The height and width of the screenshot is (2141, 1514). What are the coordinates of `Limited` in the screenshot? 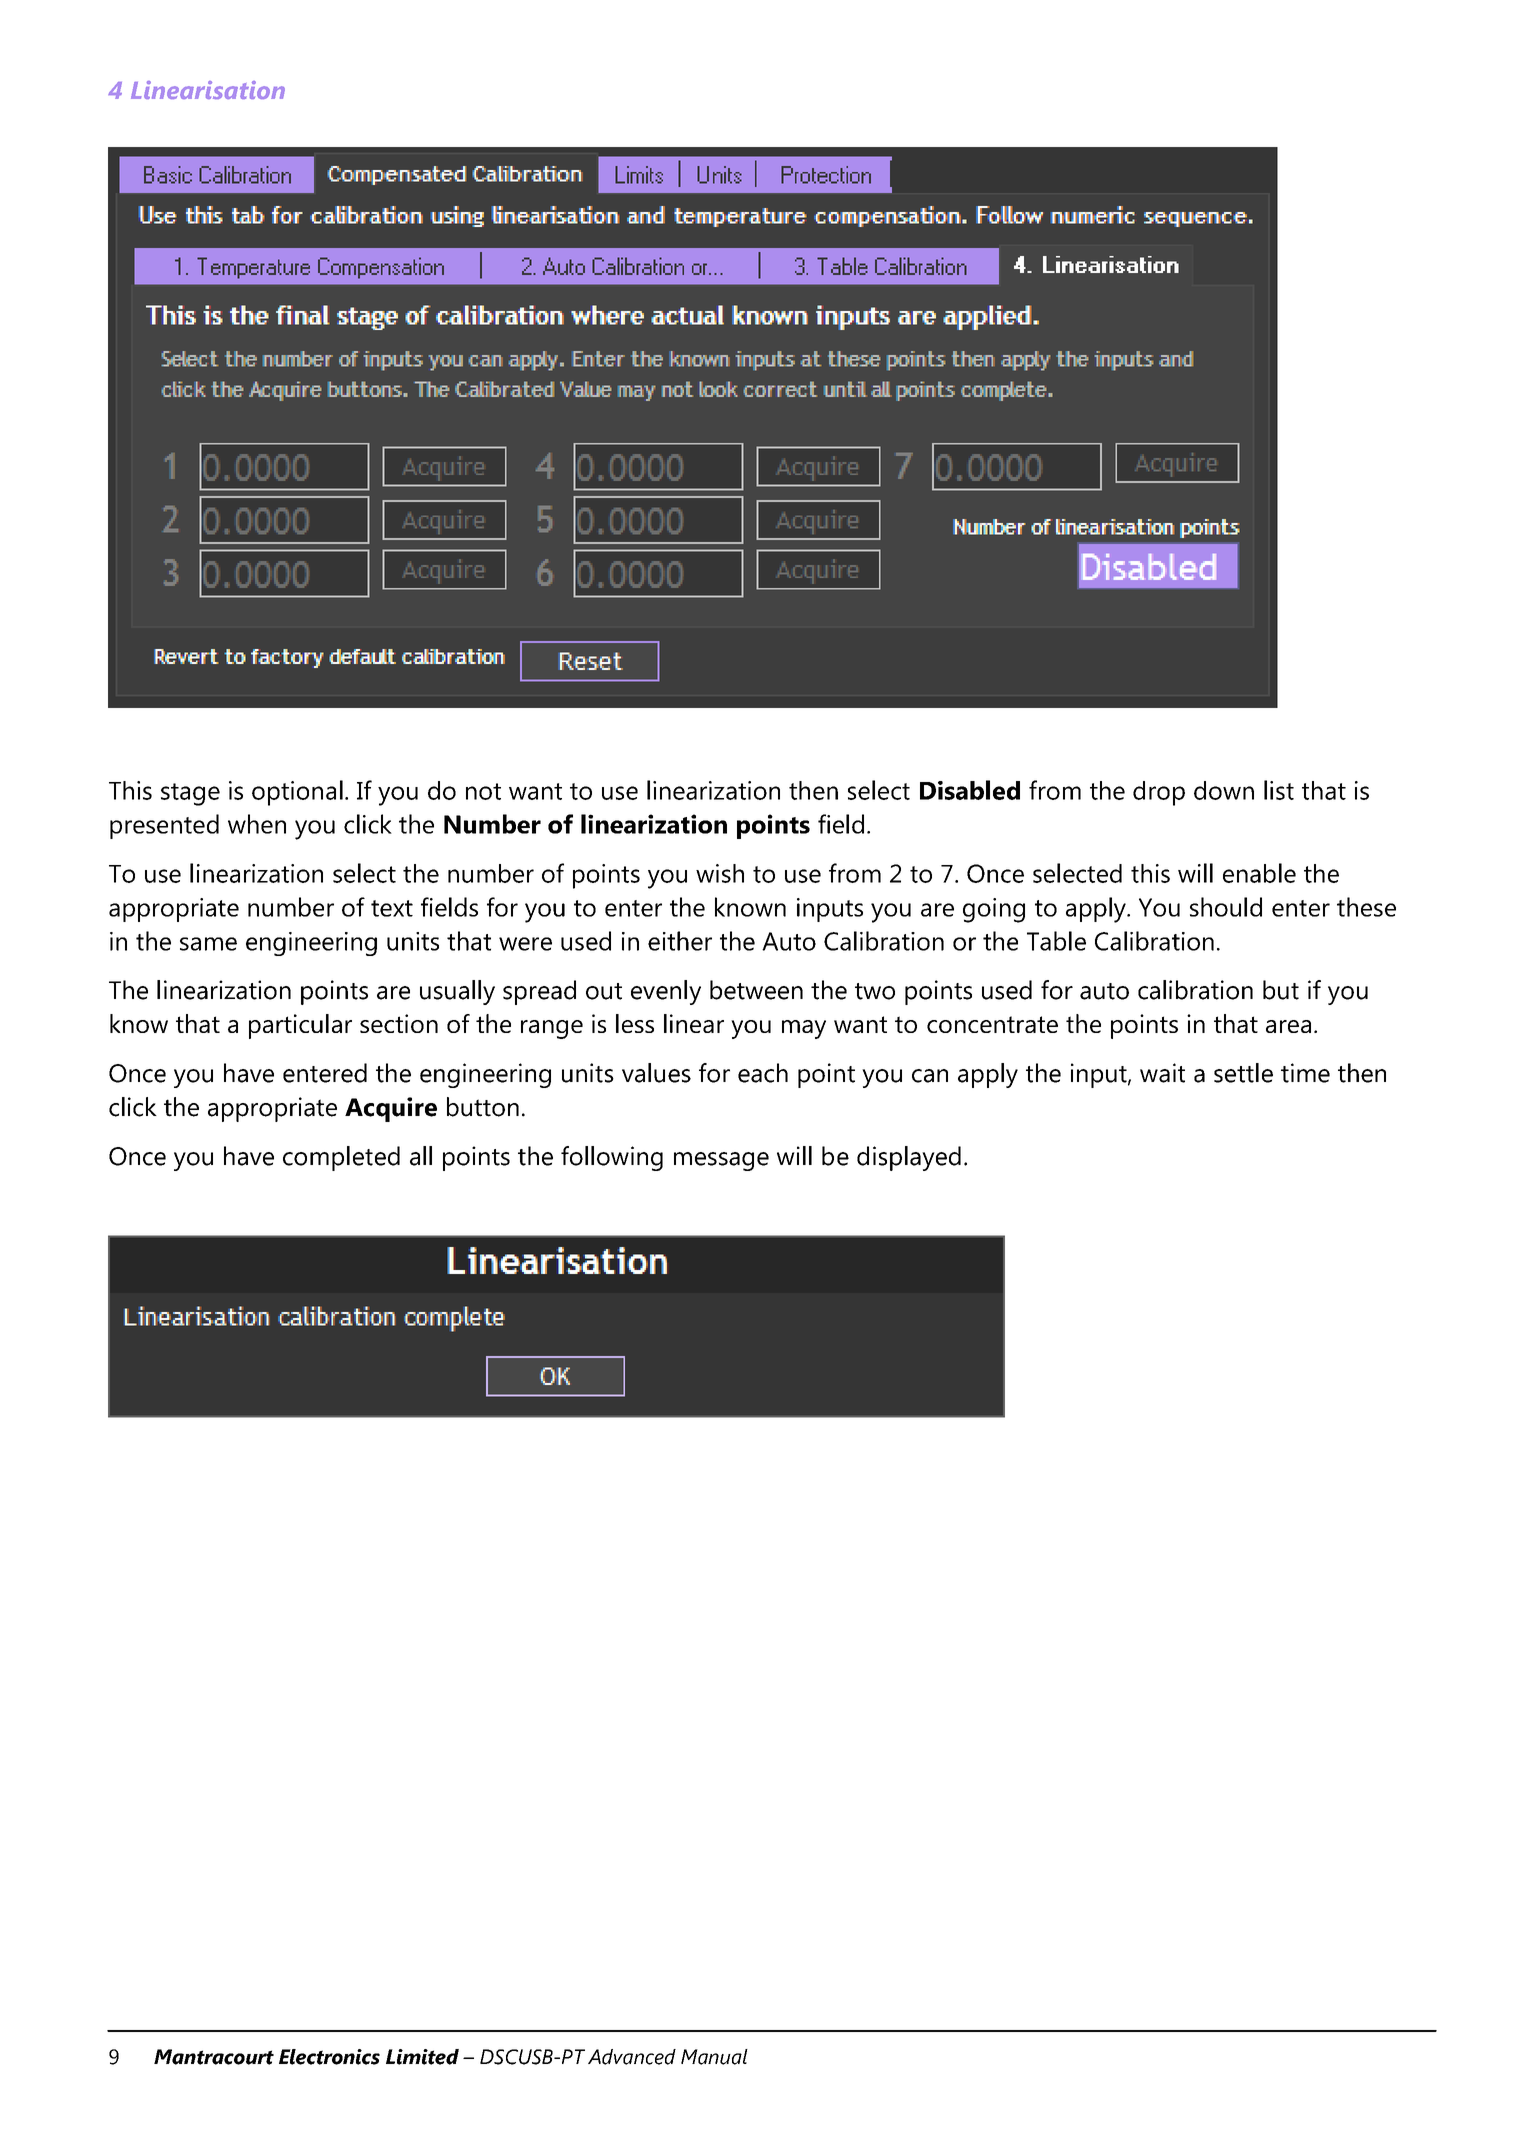 It's located at (422, 2057).
